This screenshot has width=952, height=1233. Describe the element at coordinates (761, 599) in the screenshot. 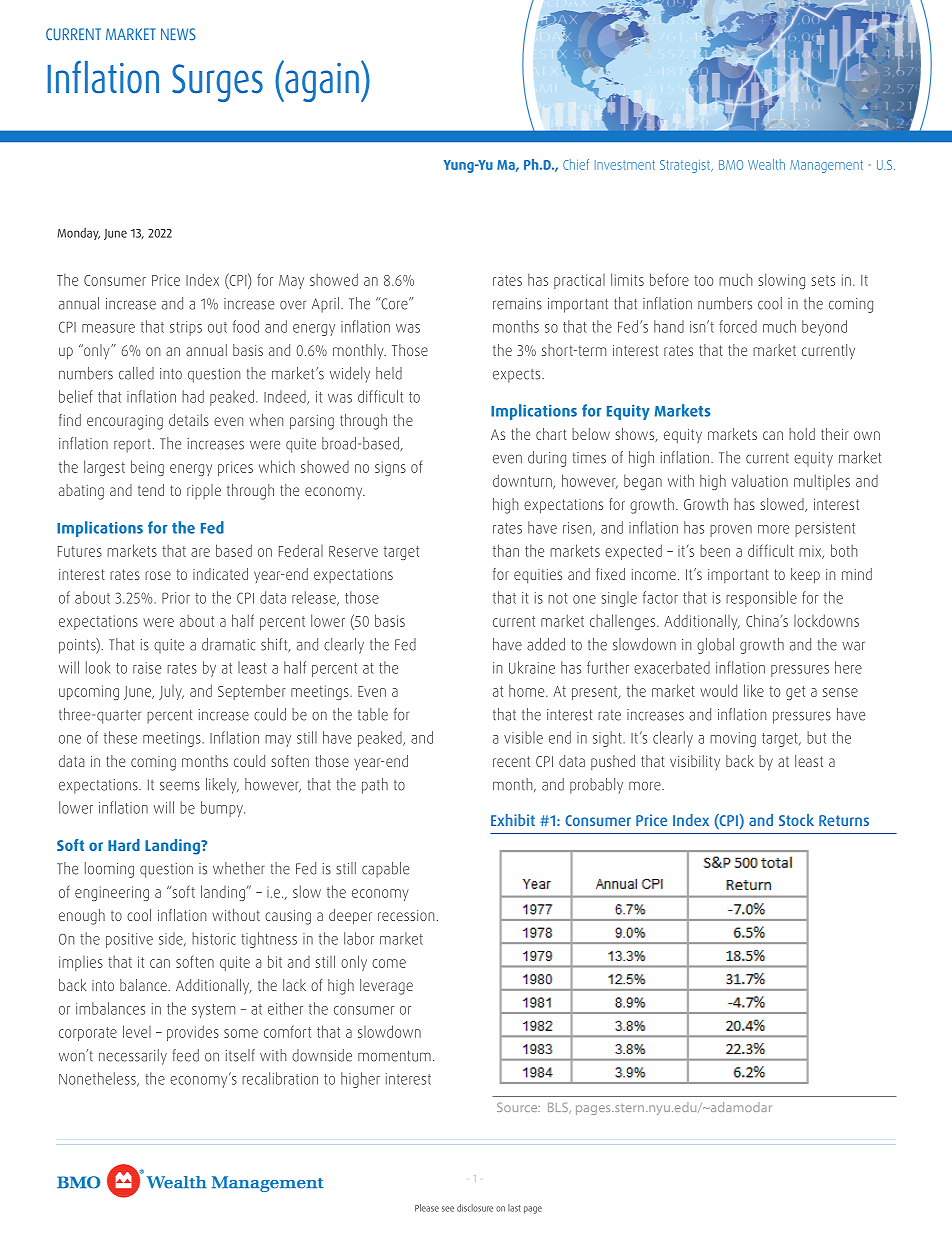

I see `responsible` at that location.
